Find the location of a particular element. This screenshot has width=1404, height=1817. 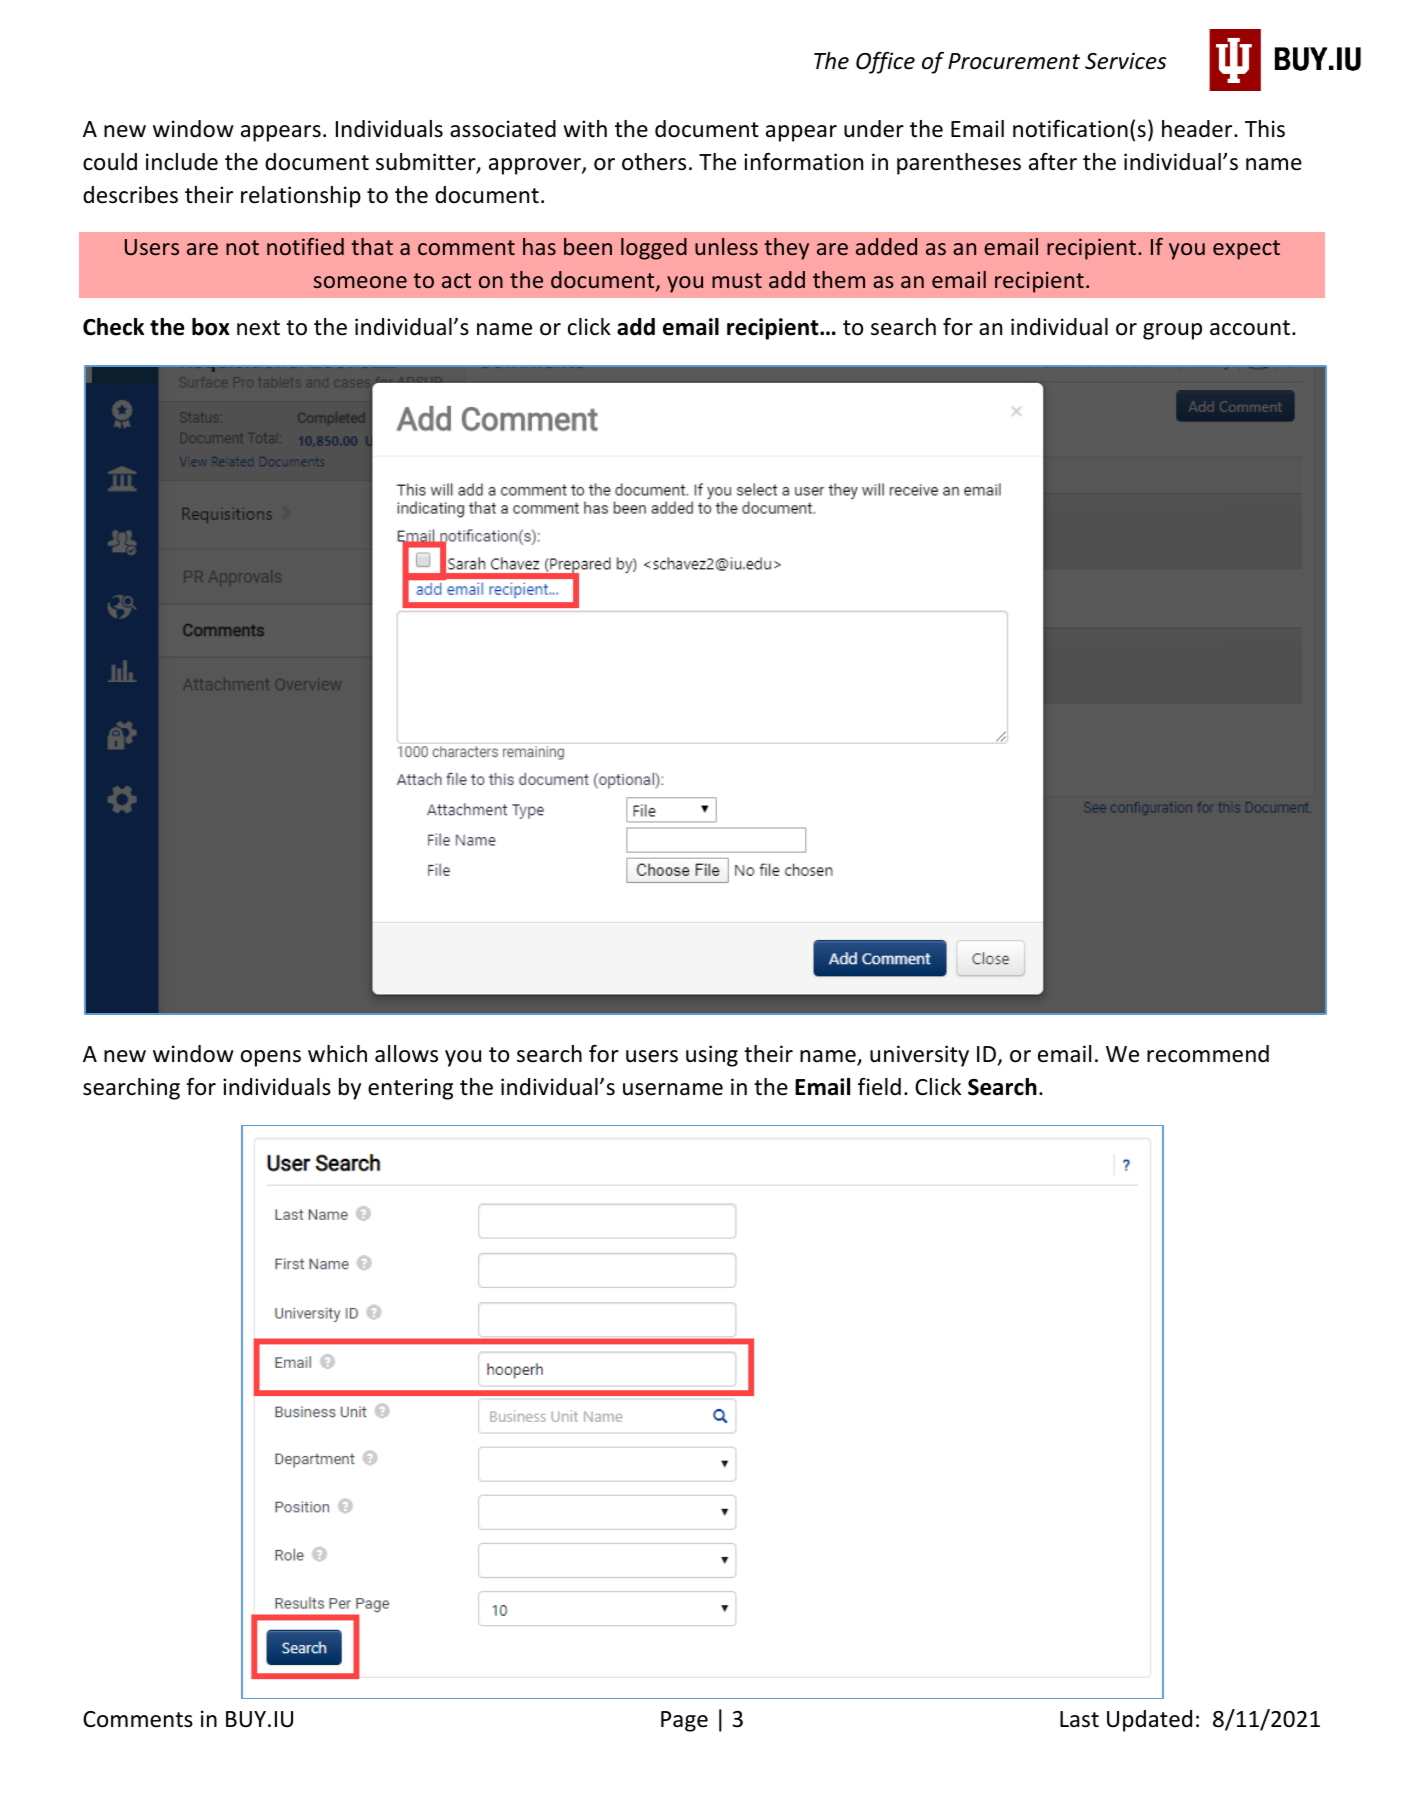

Last is located at coordinates (1079, 1719).
